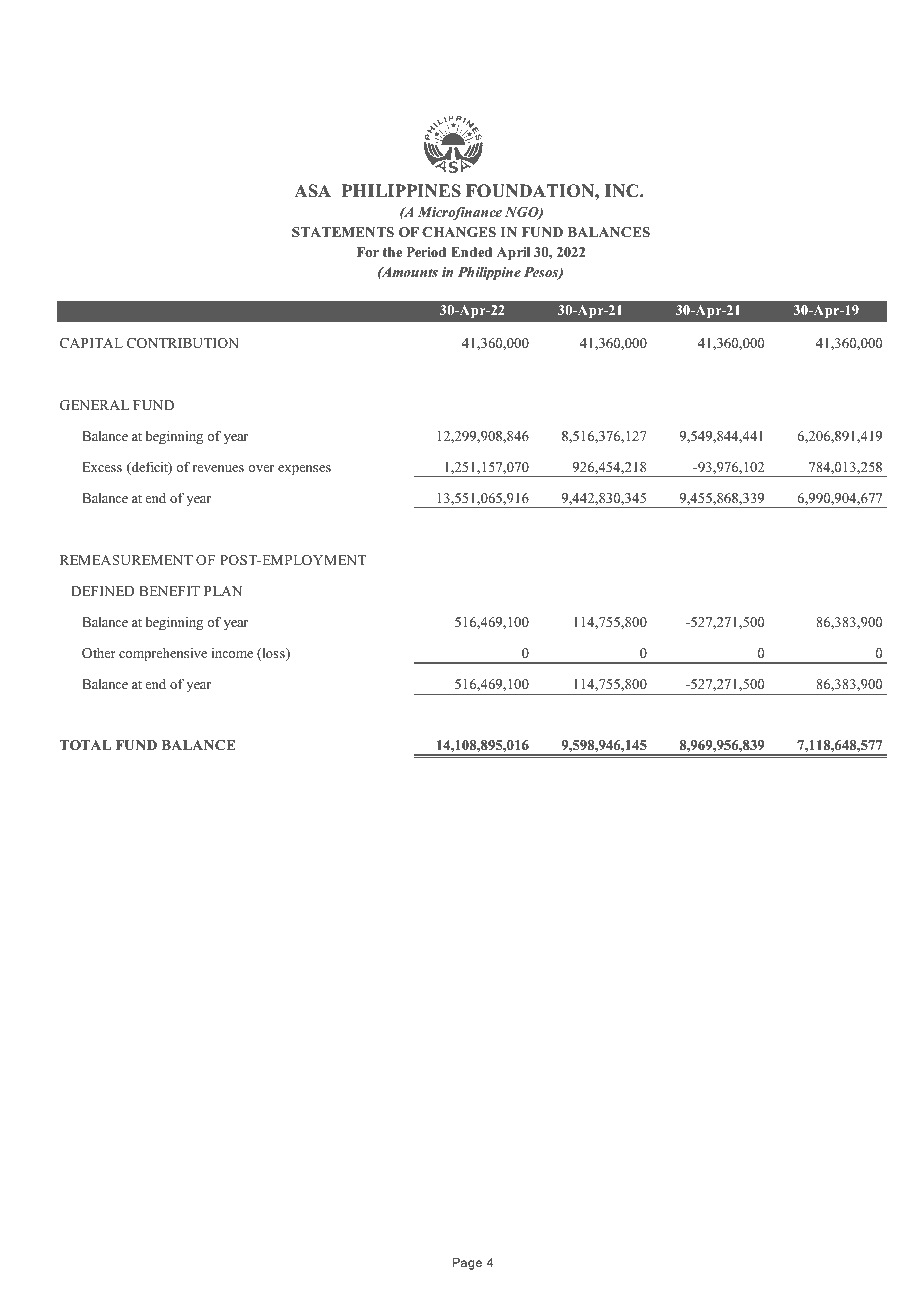 This image has height=1308, width=924. I want to click on Microfinance, so click(460, 213).
